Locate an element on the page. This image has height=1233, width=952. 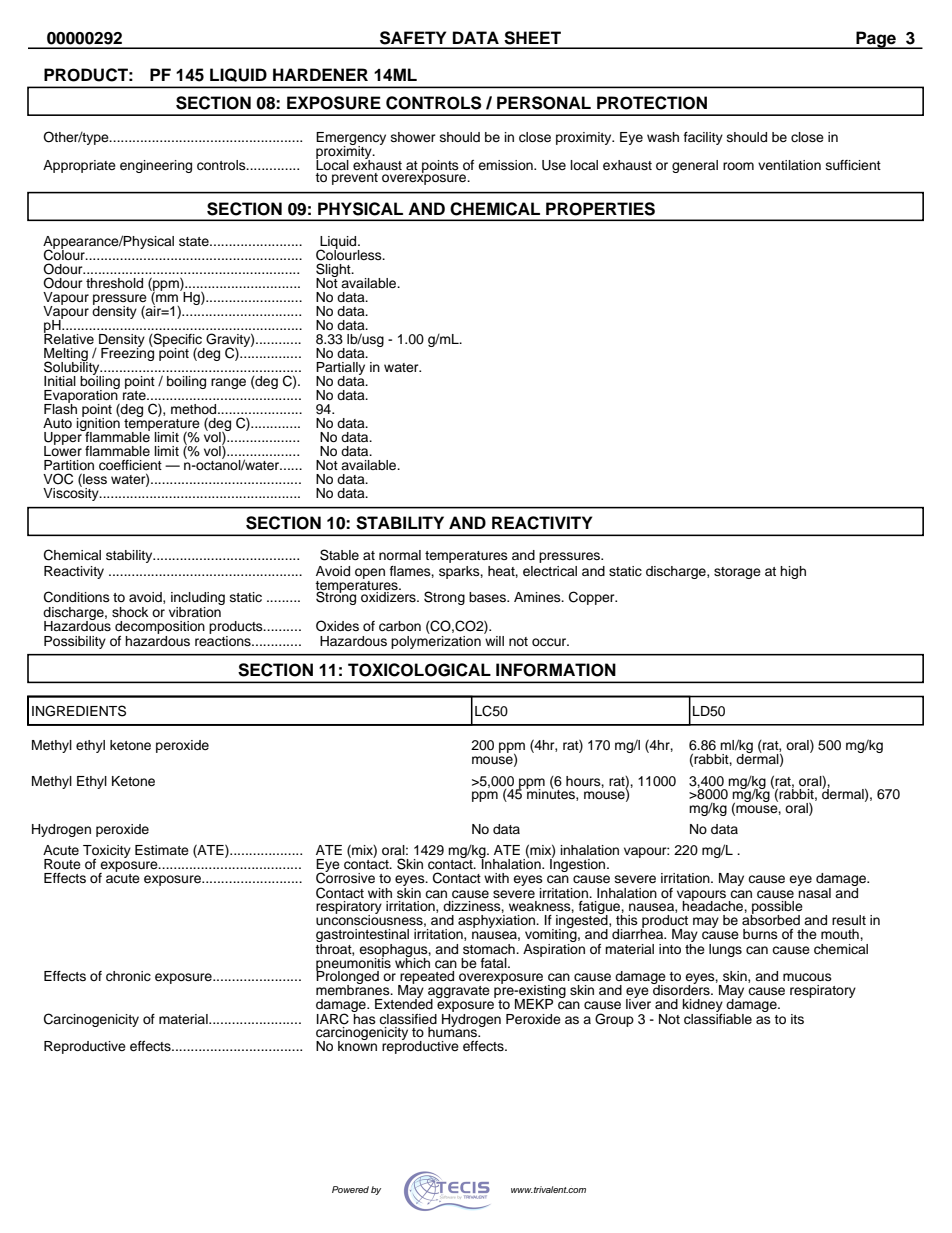
engineering is located at coordinates (156, 166).
